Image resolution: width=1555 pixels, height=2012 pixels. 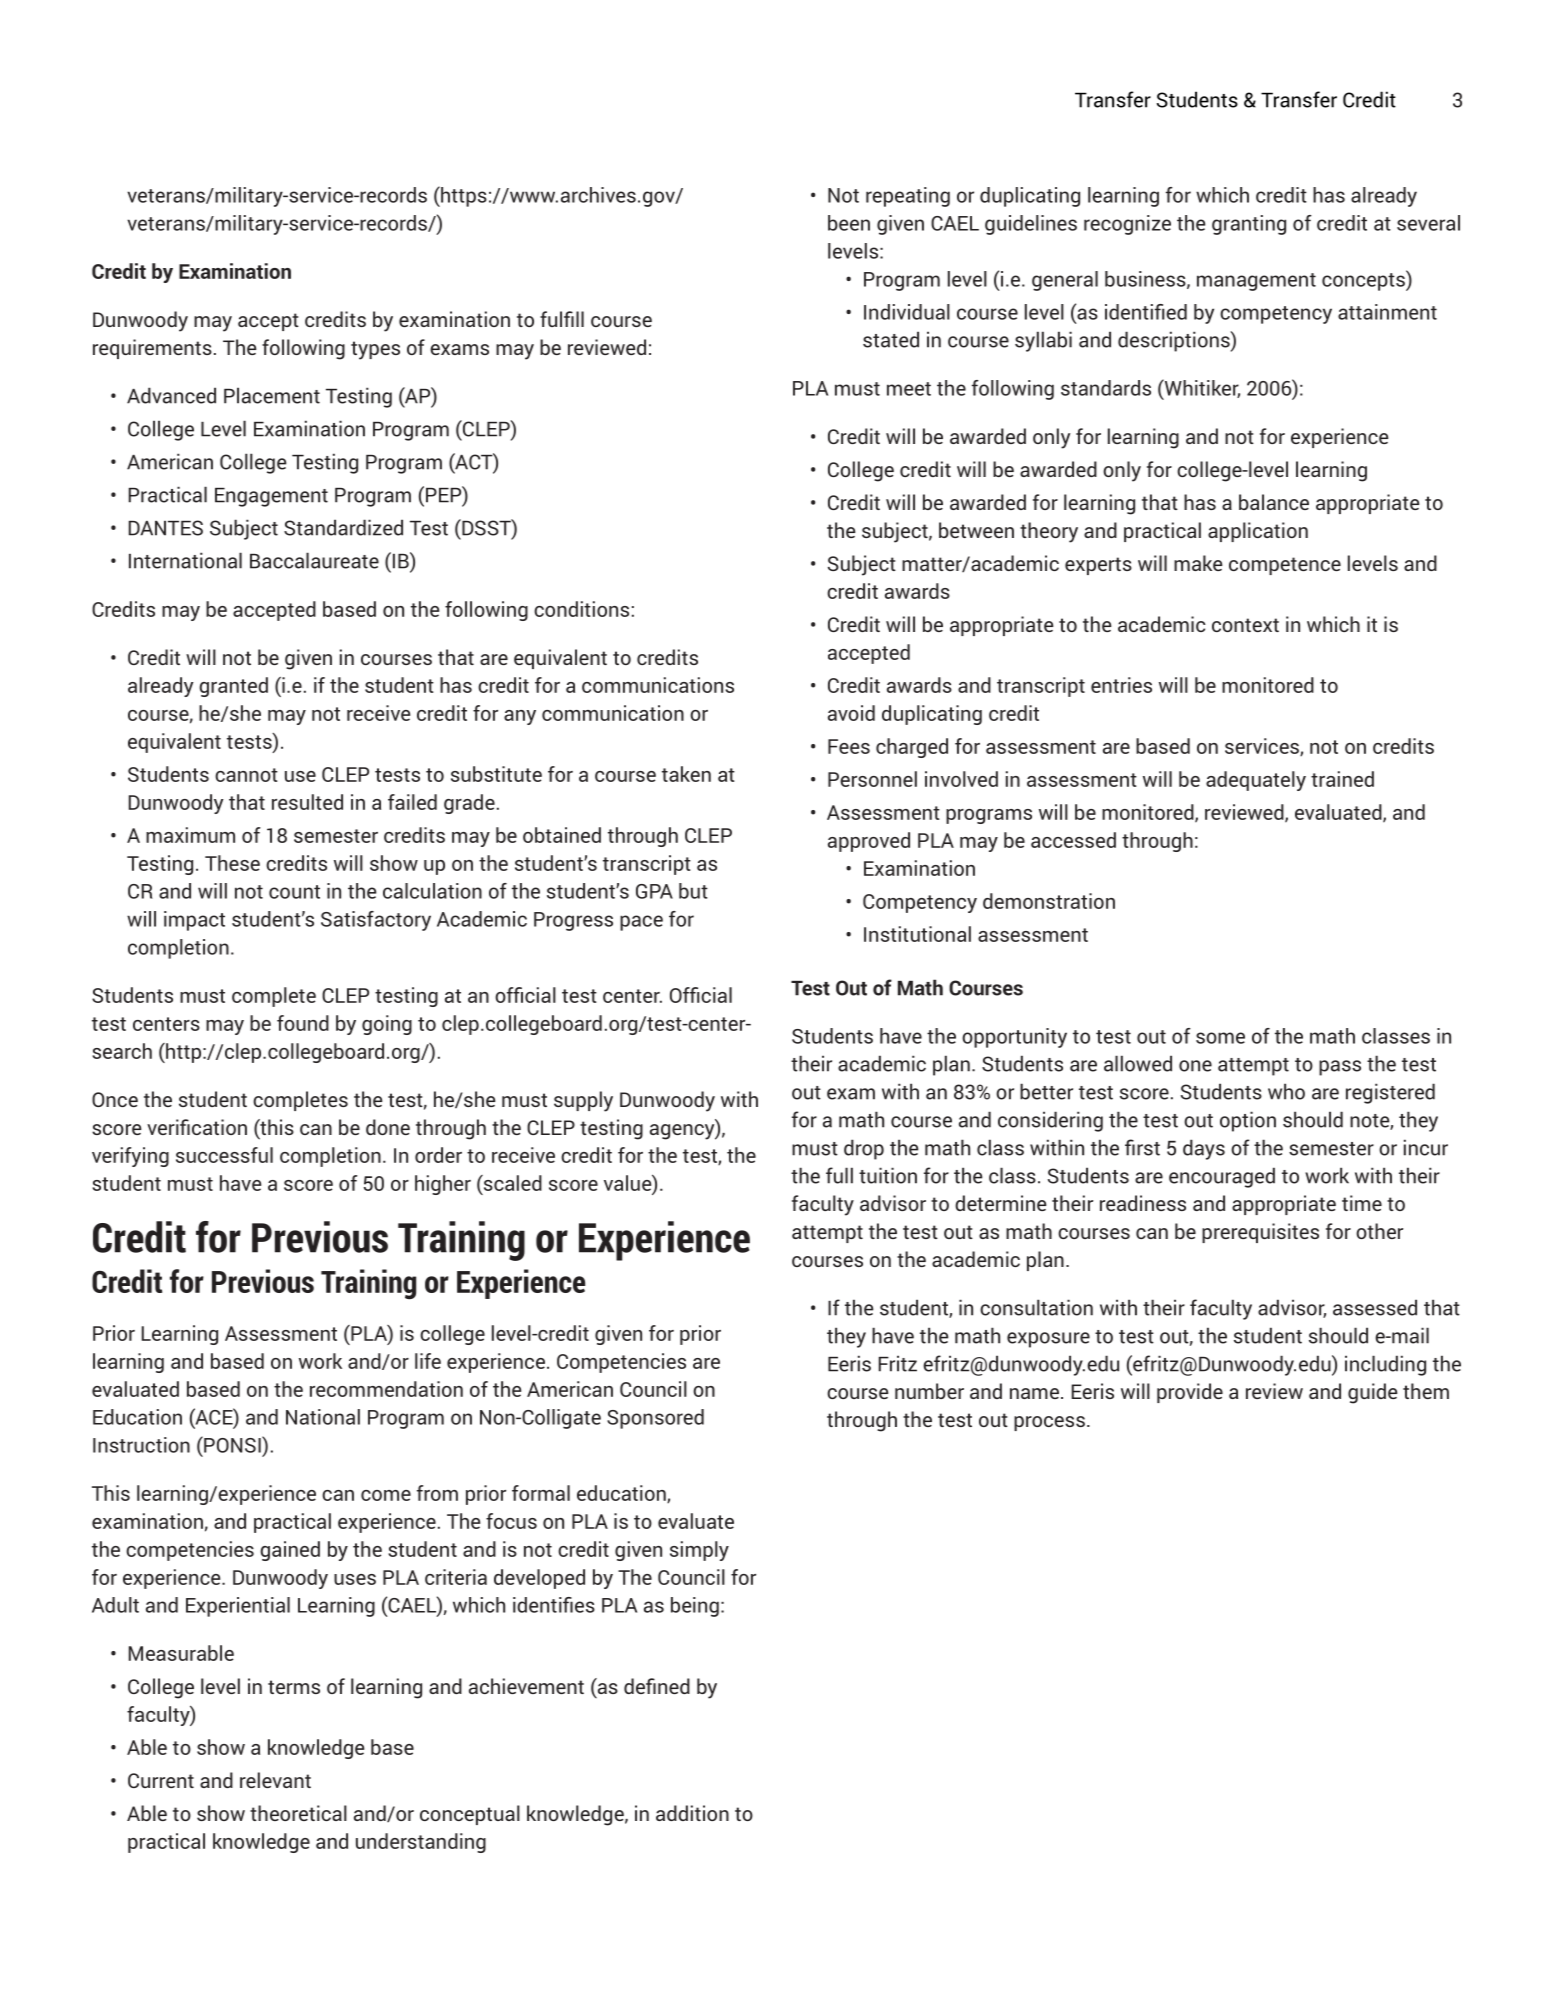 I want to click on Institutional, so click(x=917, y=934).
